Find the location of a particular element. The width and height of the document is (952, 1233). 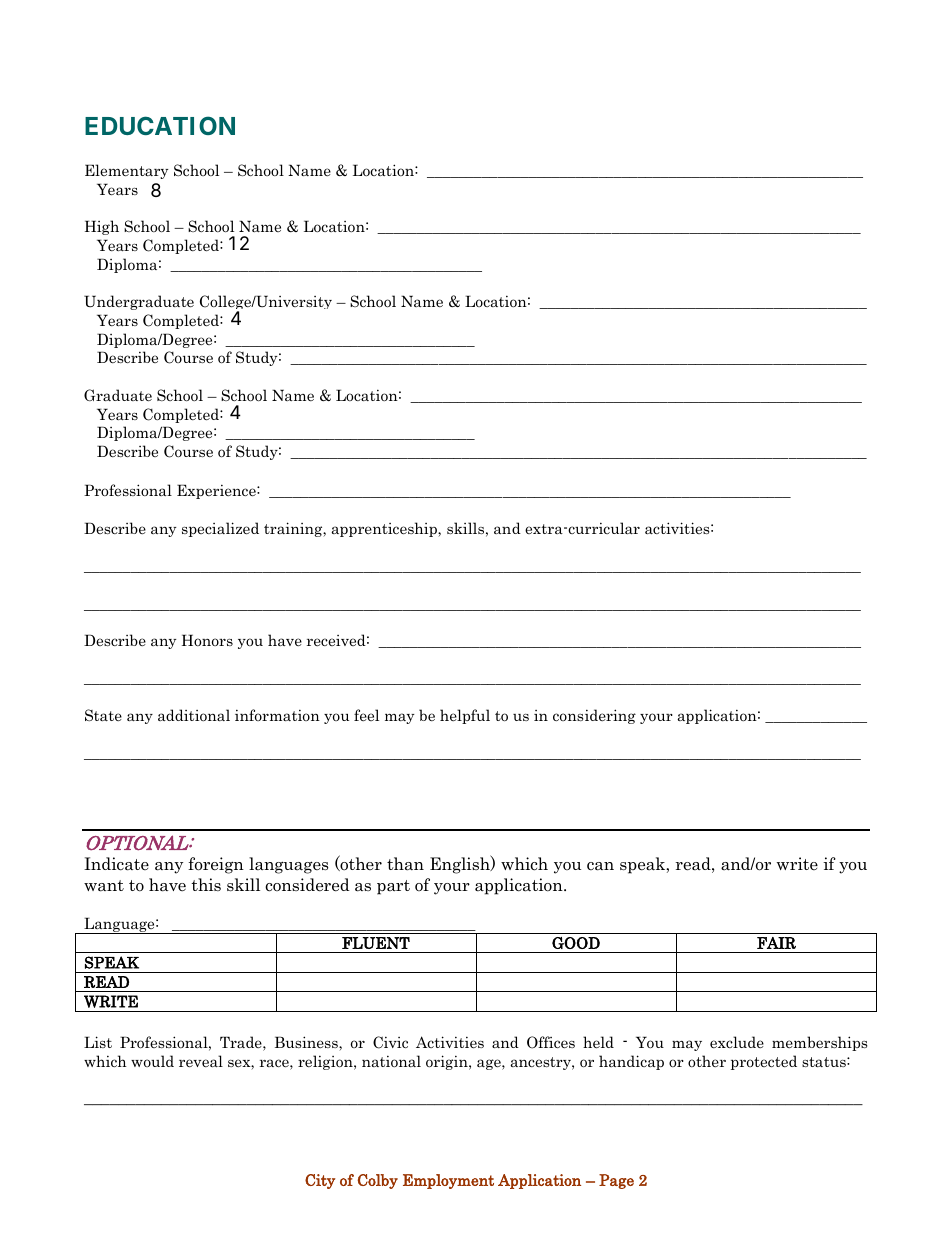

reveal is located at coordinates (201, 1061).
